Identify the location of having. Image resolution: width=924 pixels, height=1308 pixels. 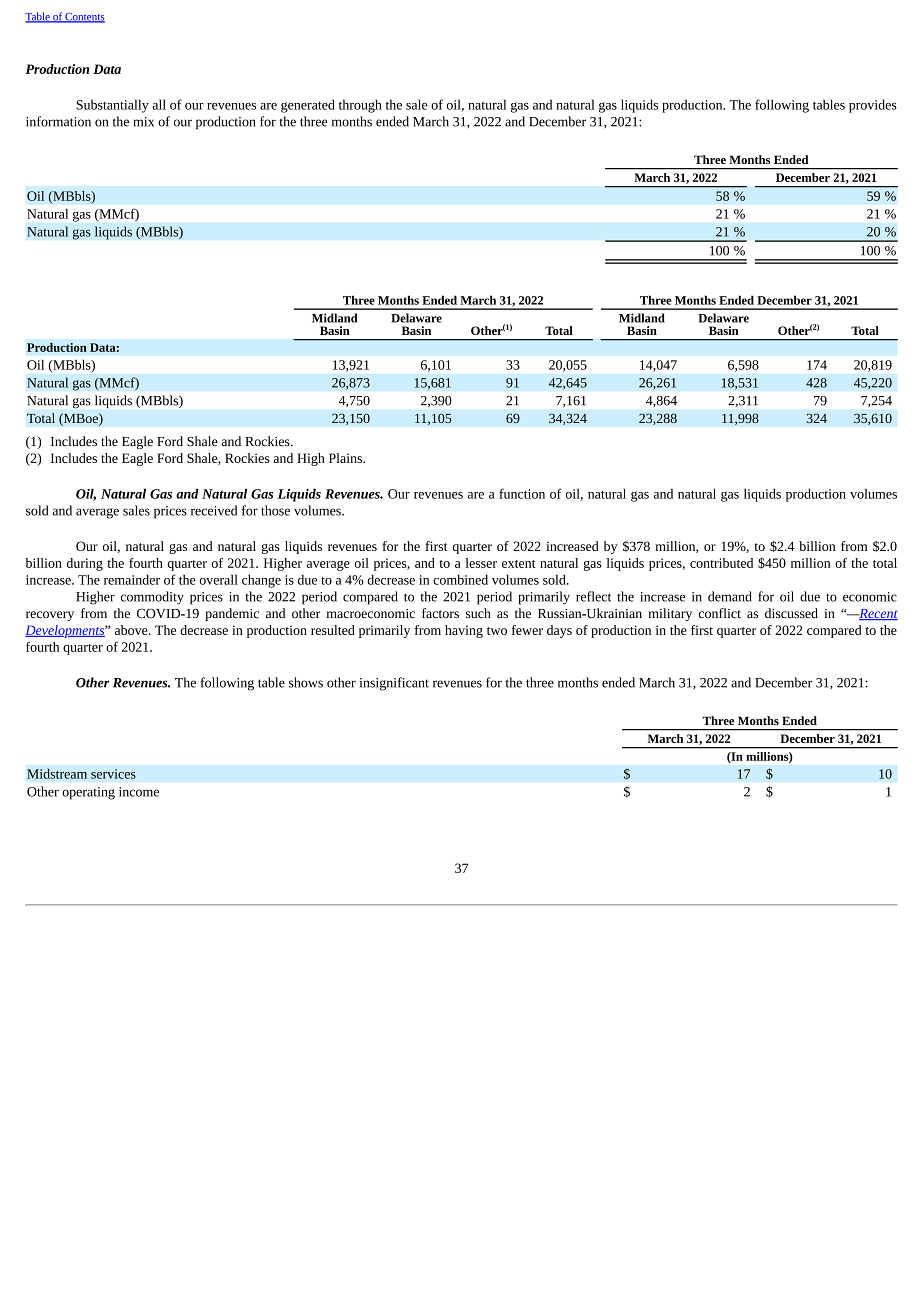
(464, 631).
